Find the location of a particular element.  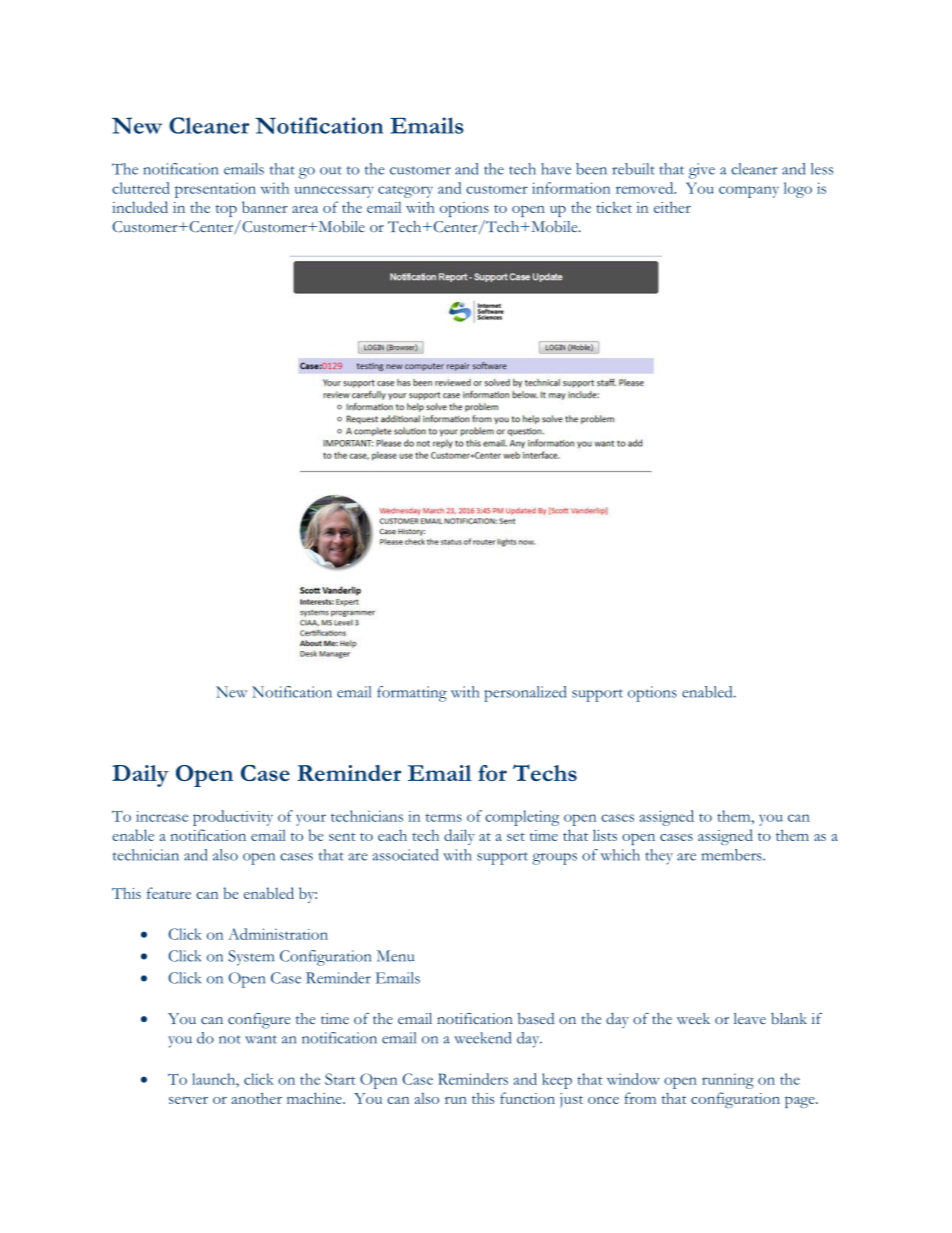

top is located at coordinates (226, 211).
